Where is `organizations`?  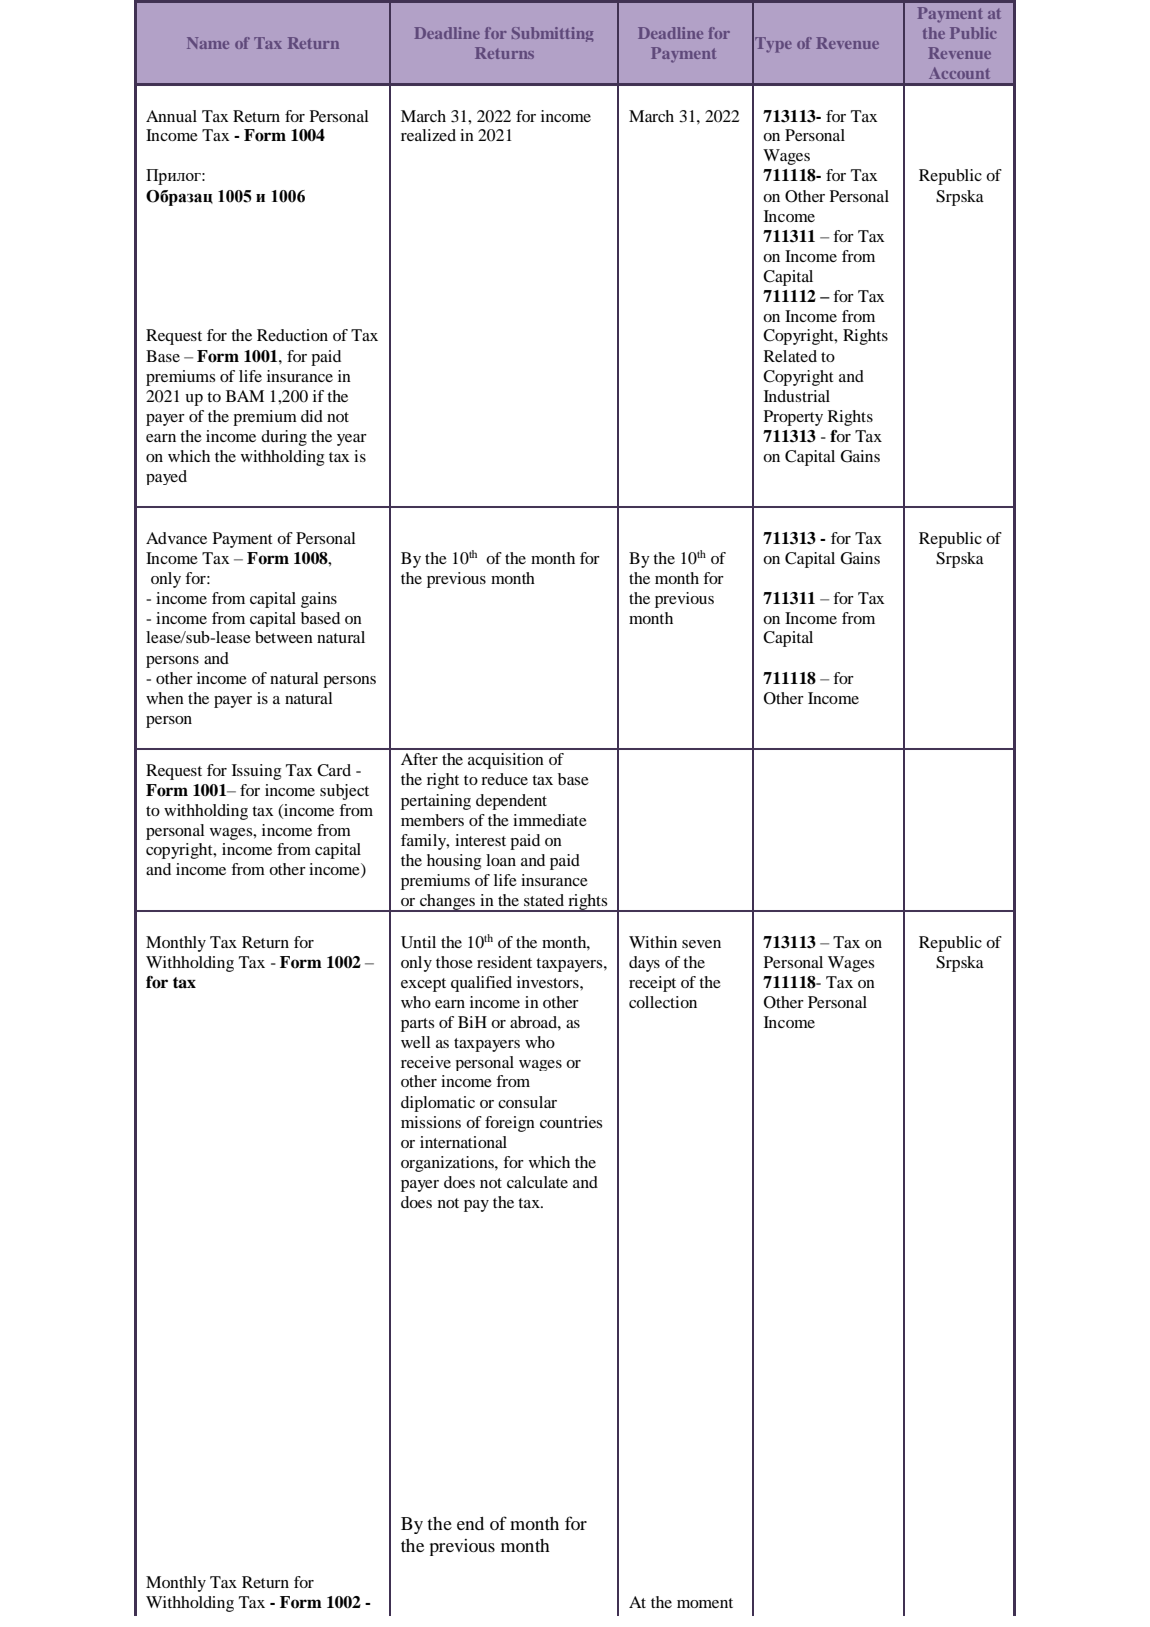 organizations is located at coordinates (448, 1164).
